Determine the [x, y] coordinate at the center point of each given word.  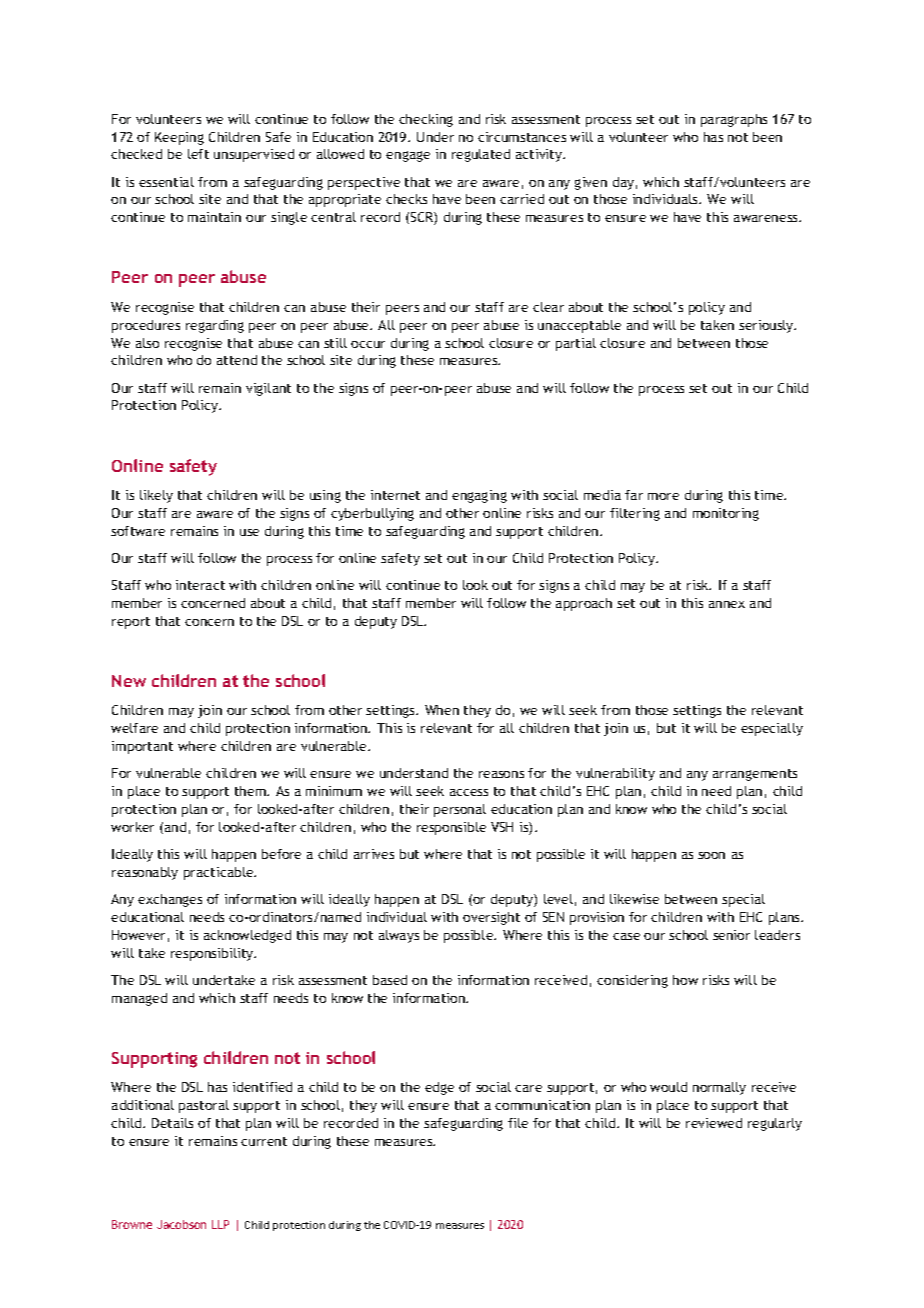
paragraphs [734, 120]
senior [731, 935]
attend [237, 360]
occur [368, 344]
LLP [220, 1224]
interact [200, 585]
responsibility [213, 954]
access [469, 792]
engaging [479, 496]
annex [727, 604]
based [390, 980]
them [251, 791]
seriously [767, 326]
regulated [481, 155]
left [198, 154]
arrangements [755, 775]
